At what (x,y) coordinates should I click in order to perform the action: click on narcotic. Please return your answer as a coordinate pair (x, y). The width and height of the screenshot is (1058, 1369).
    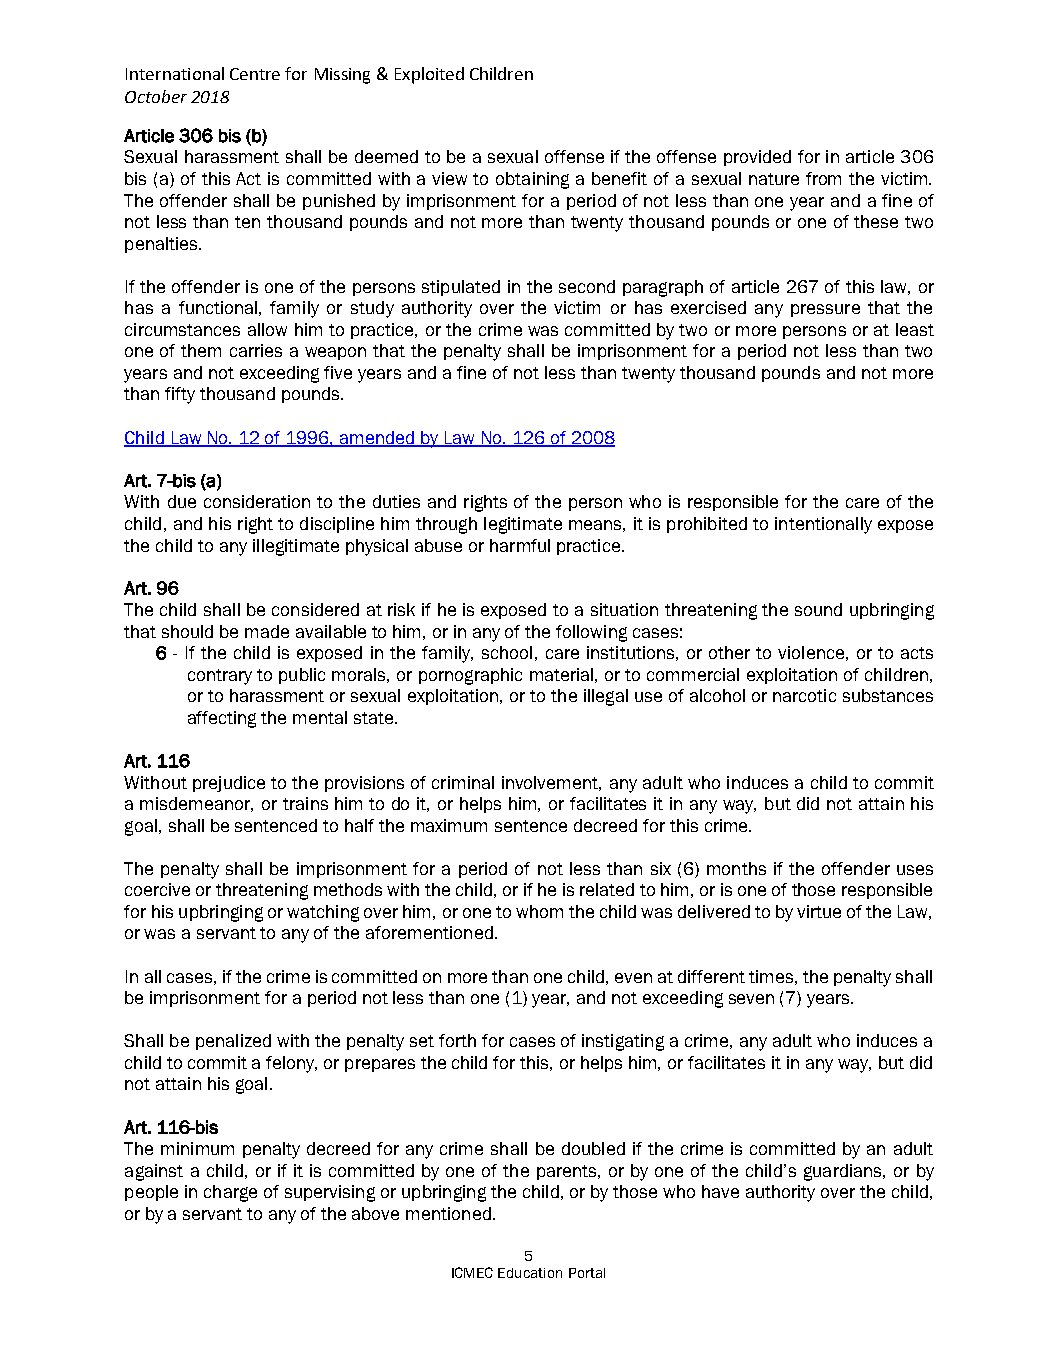
    Looking at the image, I should click on (804, 695).
